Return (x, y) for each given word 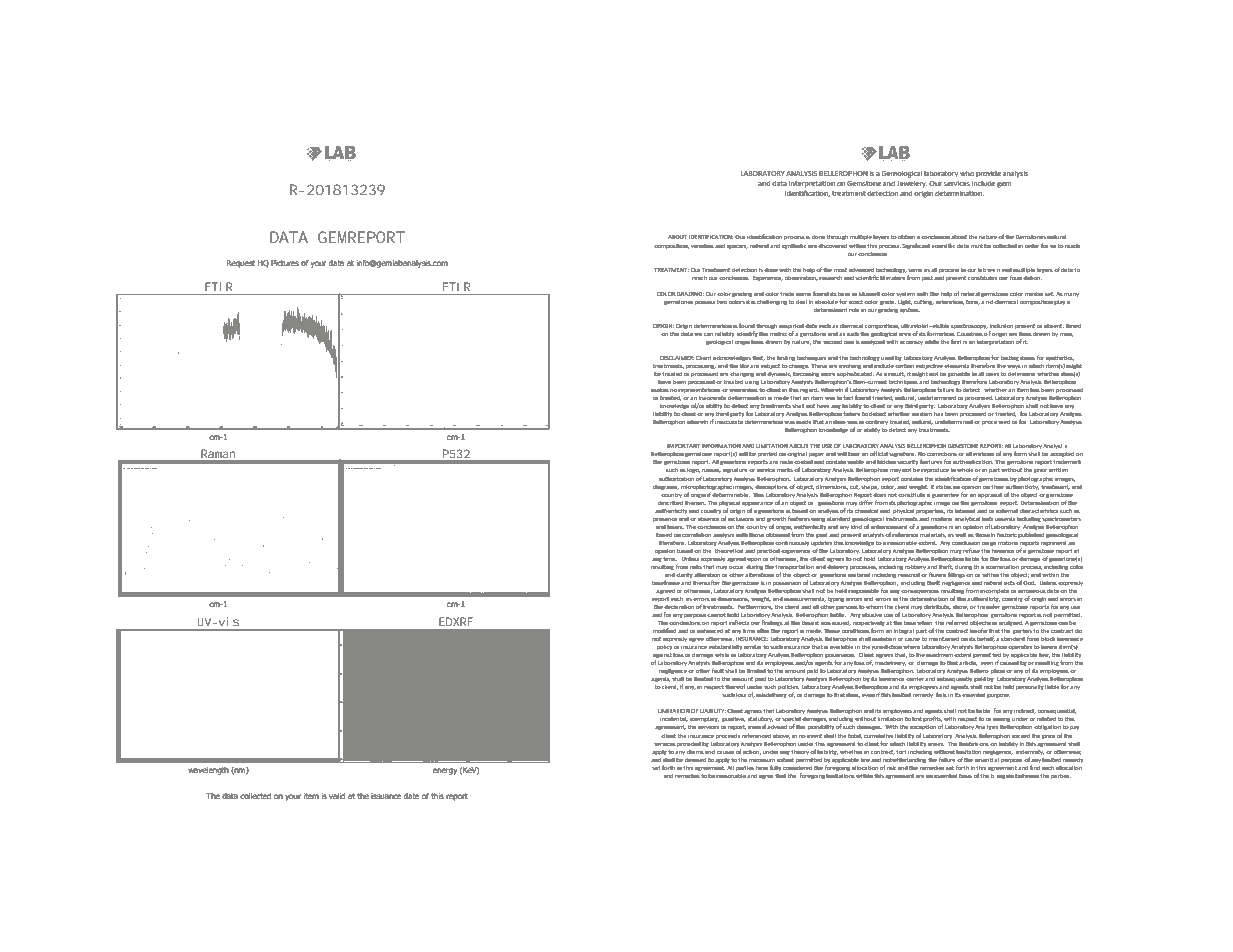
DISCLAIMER (677, 358)
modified (664, 630)
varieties (702, 246)
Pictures (285, 263)
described (670, 502)
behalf (986, 639)
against (662, 657)
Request (240, 264)
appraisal (990, 495)
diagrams (666, 488)
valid (337, 796)
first (956, 341)
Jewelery (912, 184)
